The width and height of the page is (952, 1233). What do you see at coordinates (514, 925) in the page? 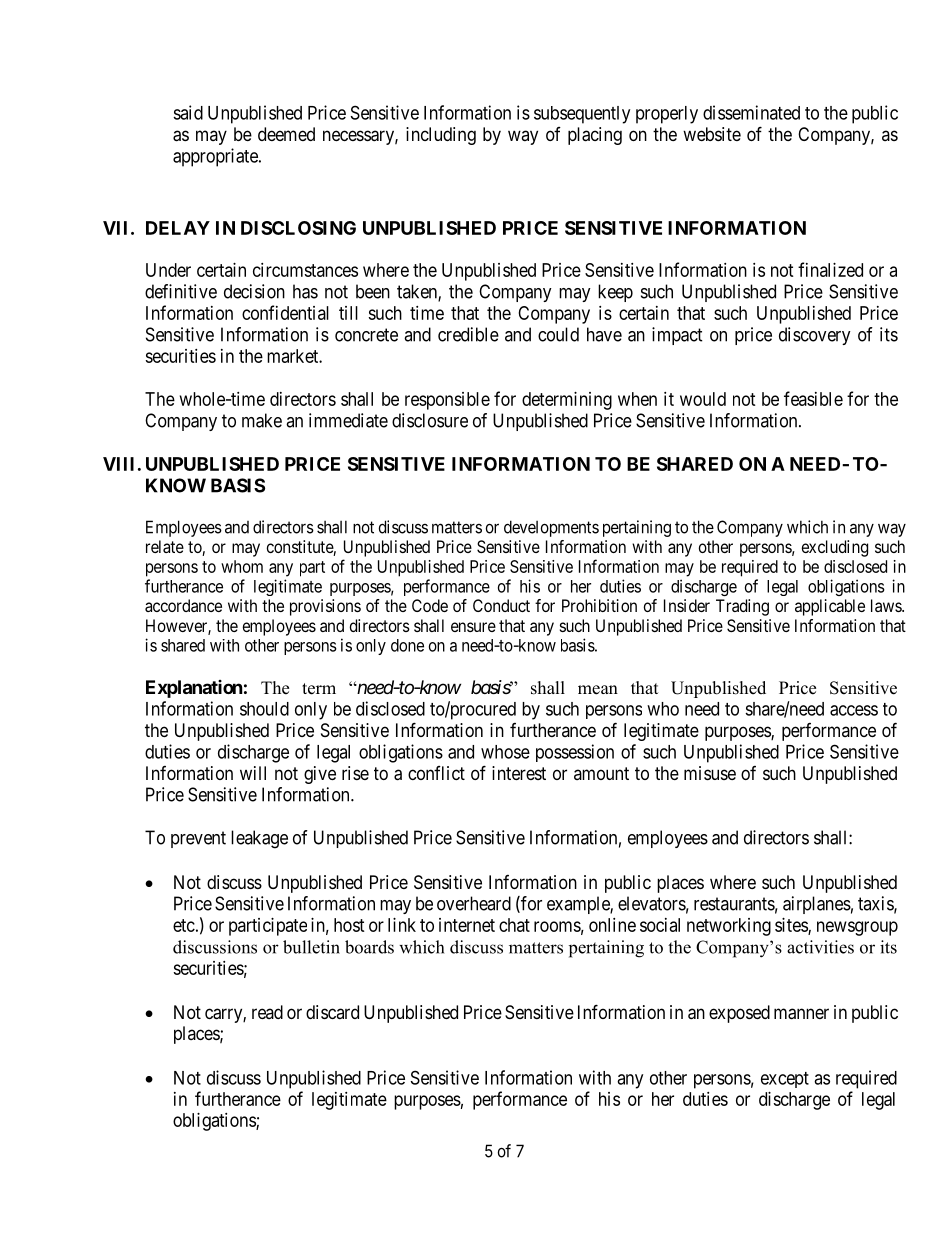
I see `chat` at bounding box center [514, 925].
